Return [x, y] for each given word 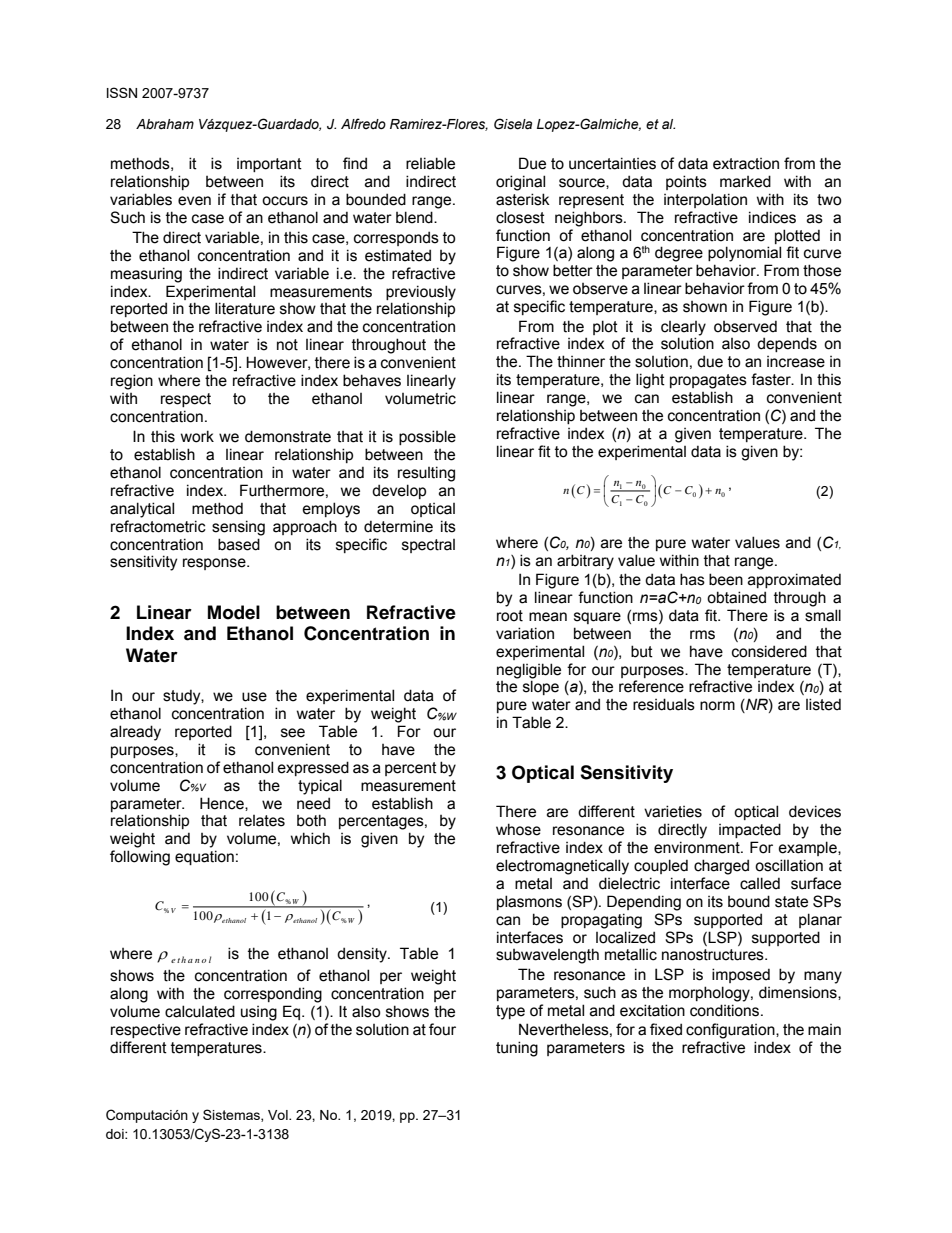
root [510, 616]
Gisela [513, 124]
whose [518, 829]
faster [772, 379]
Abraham [165, 124]
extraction [746, 164]
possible [427, 437]
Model [234, 612]
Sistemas [232, 1115]
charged [721, 867]
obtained [736, 597]
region [132, 382]
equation [204, 857]
